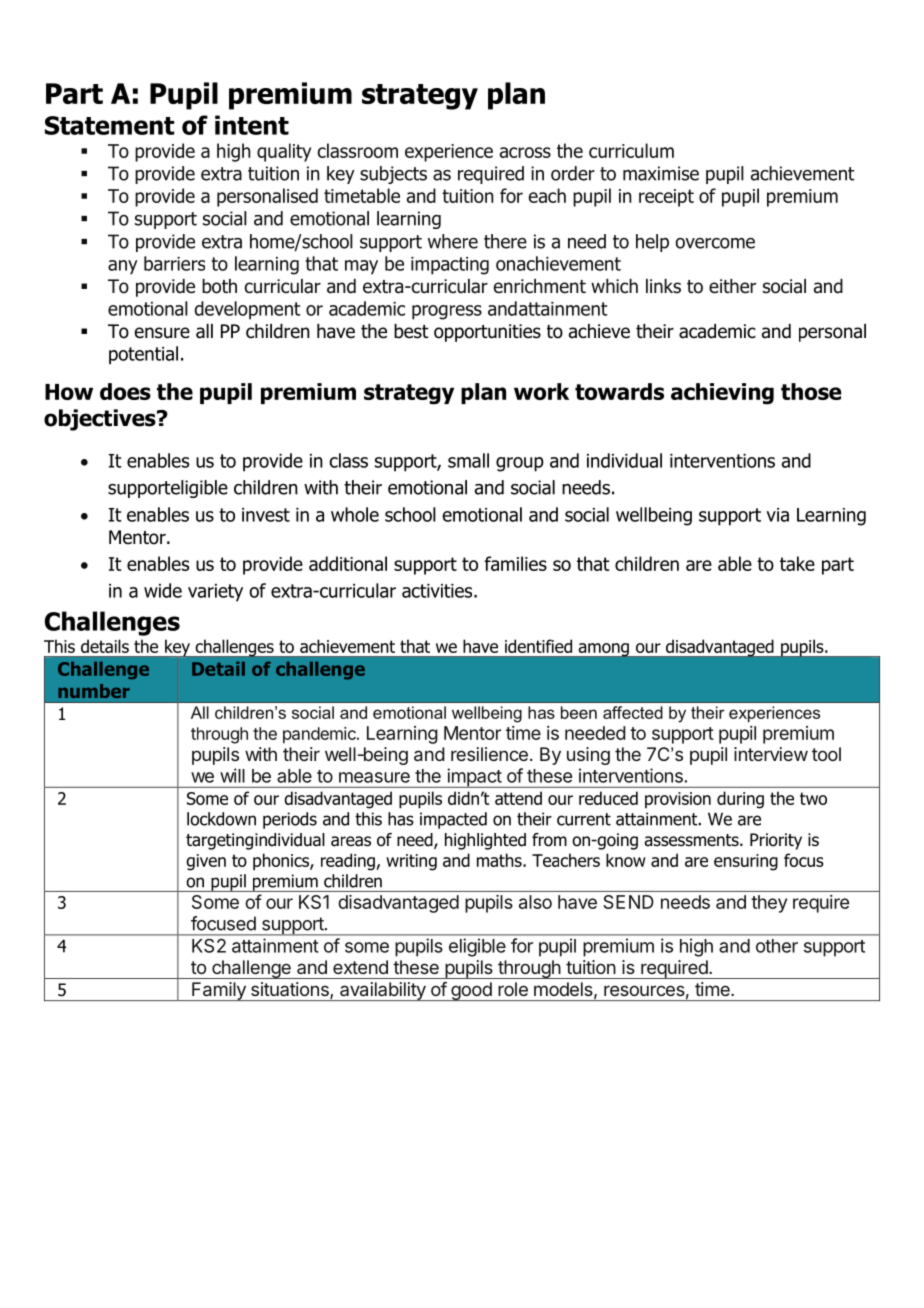 The image size is (924, 1308). What do you see at coordinates (661, 173) in the document?
I see `maximise` at bounding box center [661, 173].
